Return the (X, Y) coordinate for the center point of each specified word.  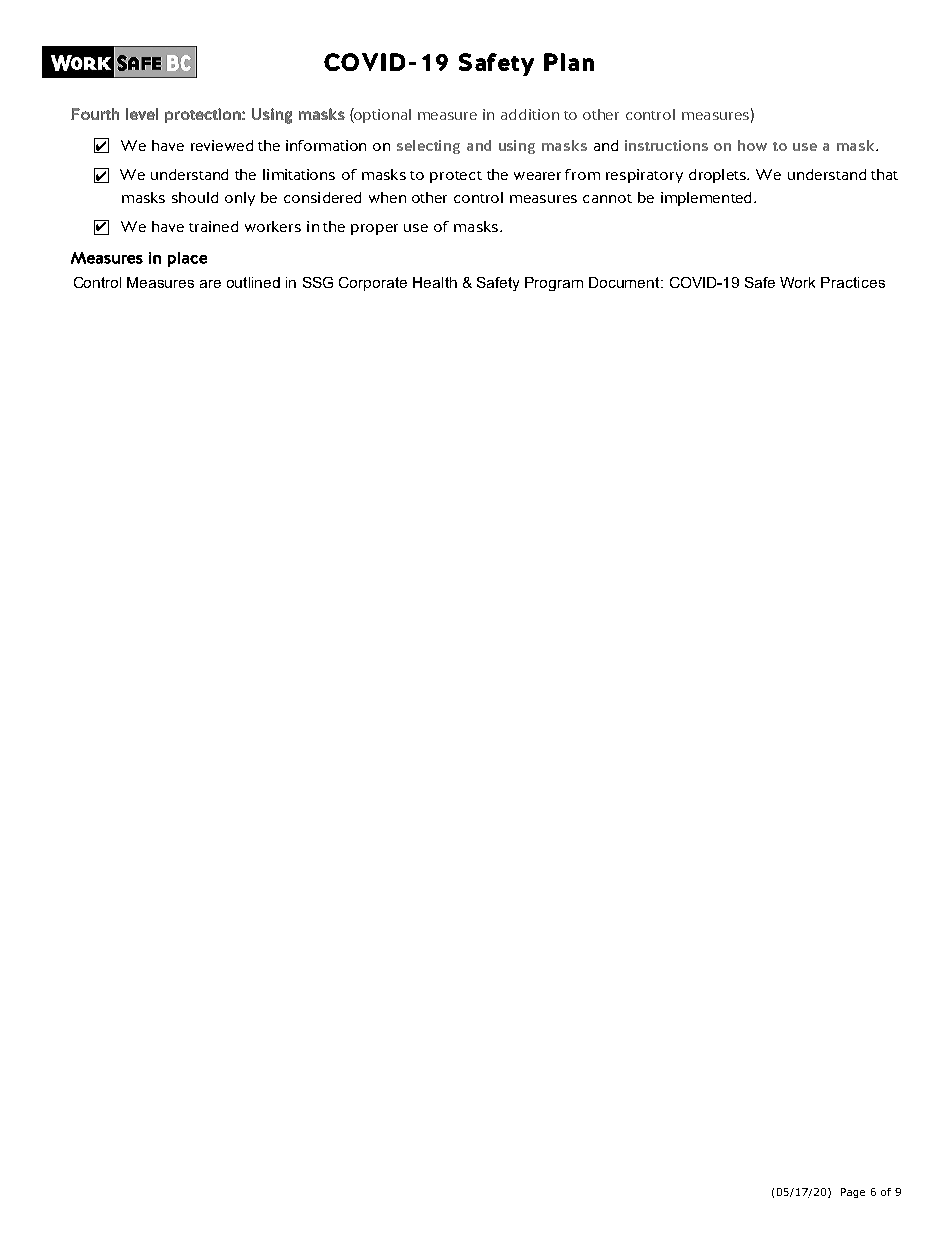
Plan (569, 62)
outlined (253, 282)
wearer (537, 176)
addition (530, 114)
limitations (299, 174)
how (752, 145)
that (884, 174)
